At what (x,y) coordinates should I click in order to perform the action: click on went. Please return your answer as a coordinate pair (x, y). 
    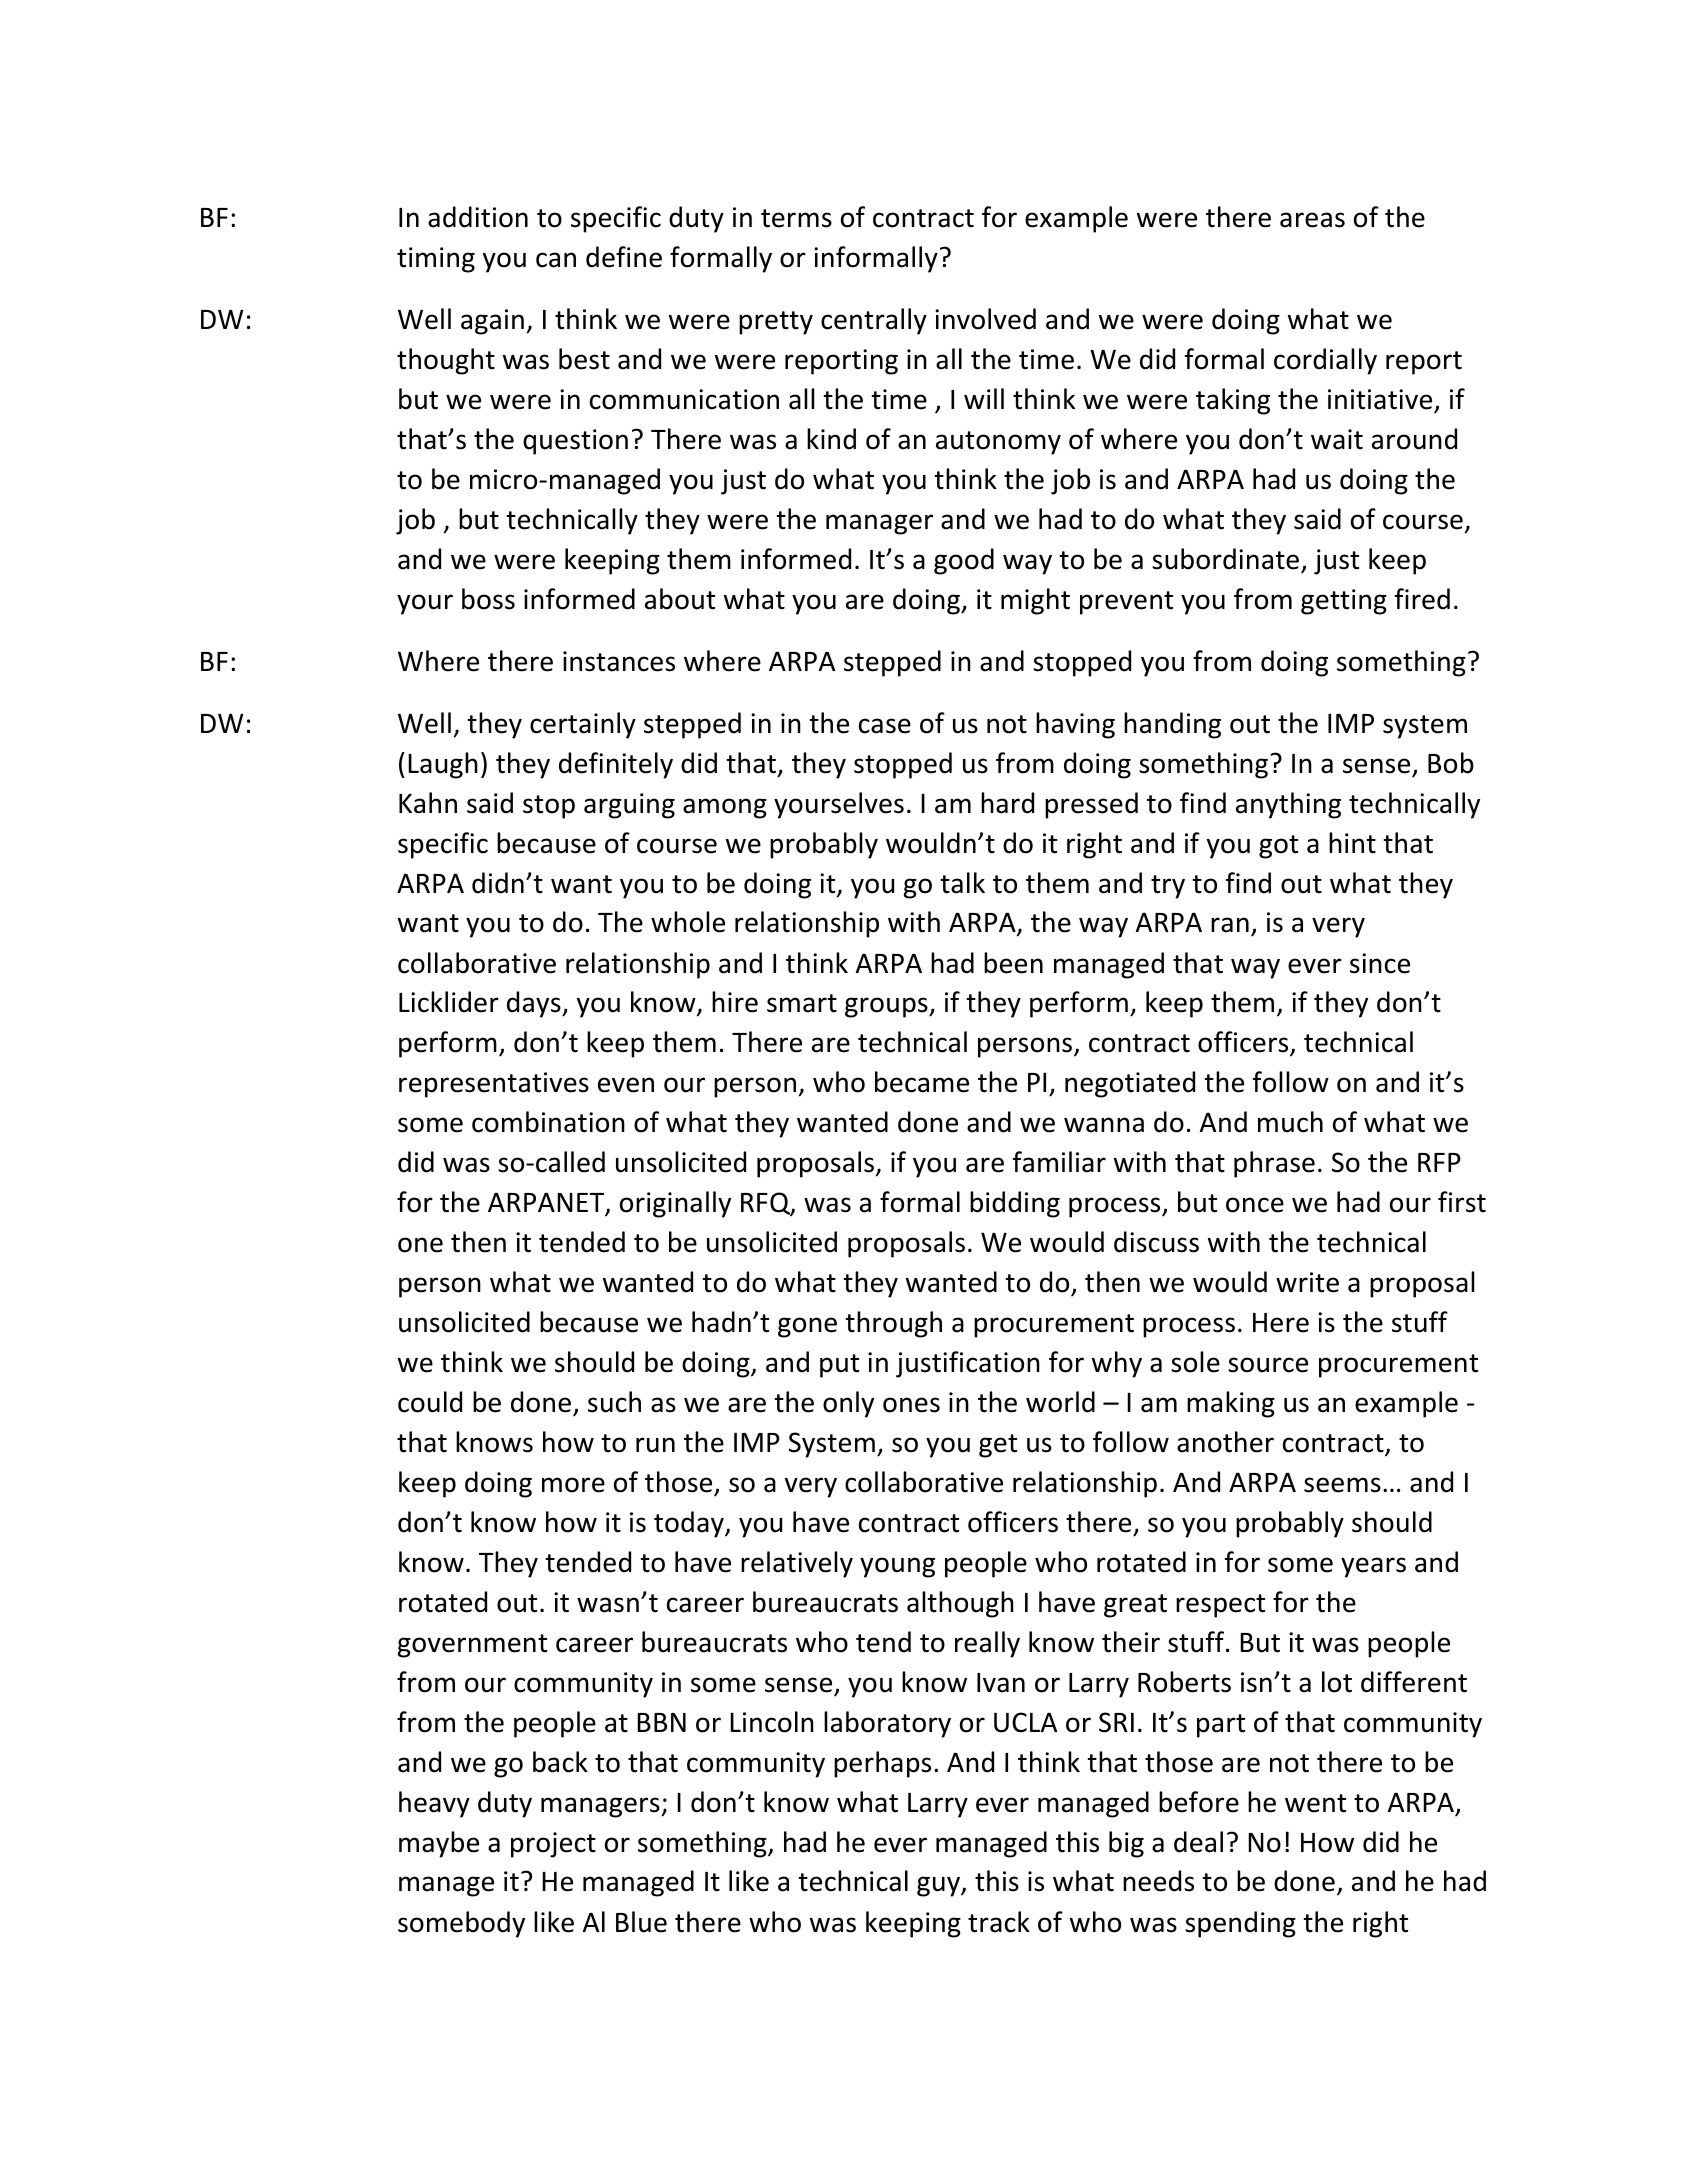
    Looking at the image, I should click on (1315, 1803).
